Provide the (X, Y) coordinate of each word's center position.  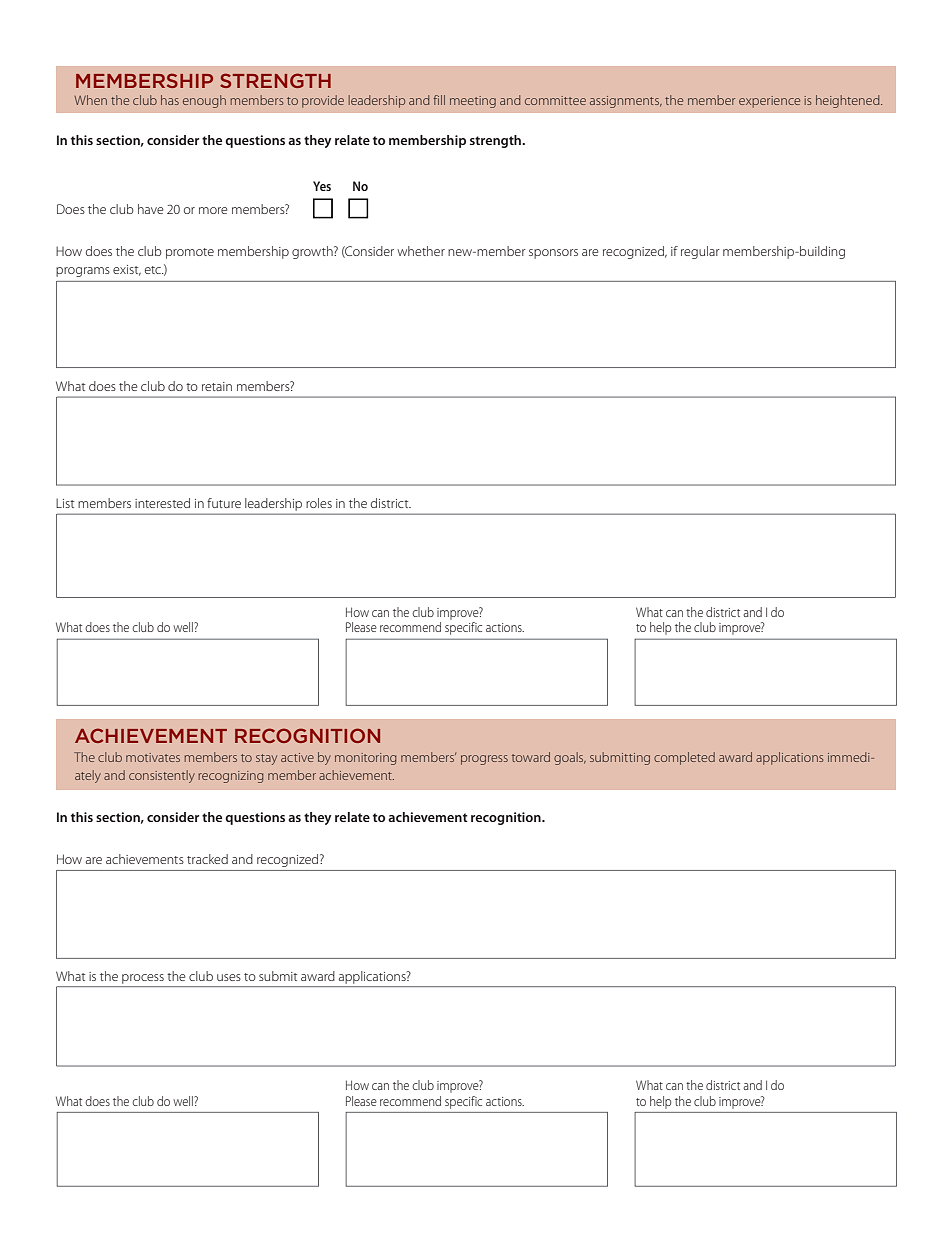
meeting (473, 102)
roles (319, 503)
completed (684, 758)
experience (769, 102)
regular (700, 252)
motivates (153, 757)
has (170, 100)
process (143, 979)
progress (484, 760)
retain (217, 386)
